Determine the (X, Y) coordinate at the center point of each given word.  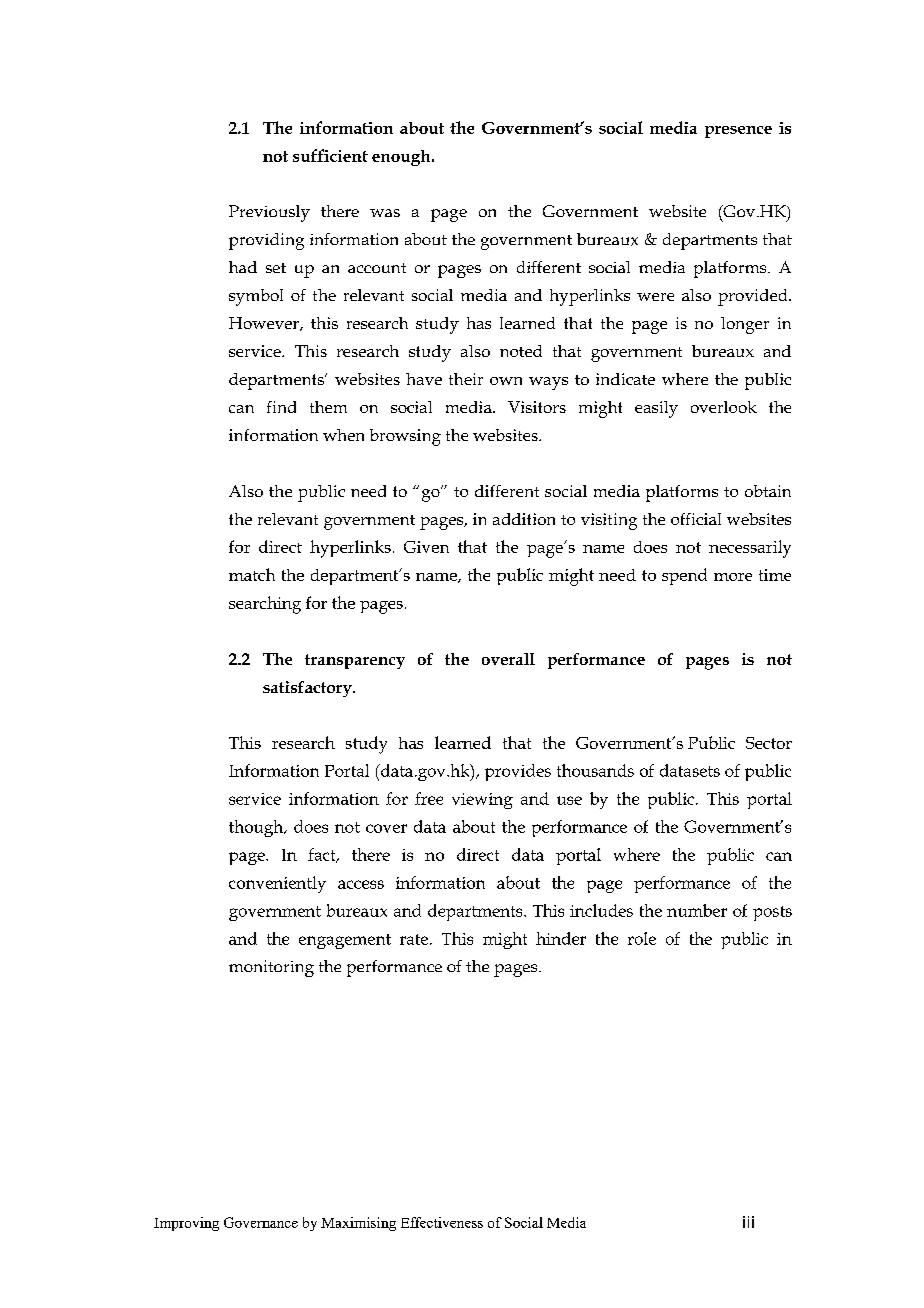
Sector (769, 743)
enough (402, 158)
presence (738, 132)
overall (508, 659)
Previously (269, 213)
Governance (261, 1222)
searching (265, 605)
